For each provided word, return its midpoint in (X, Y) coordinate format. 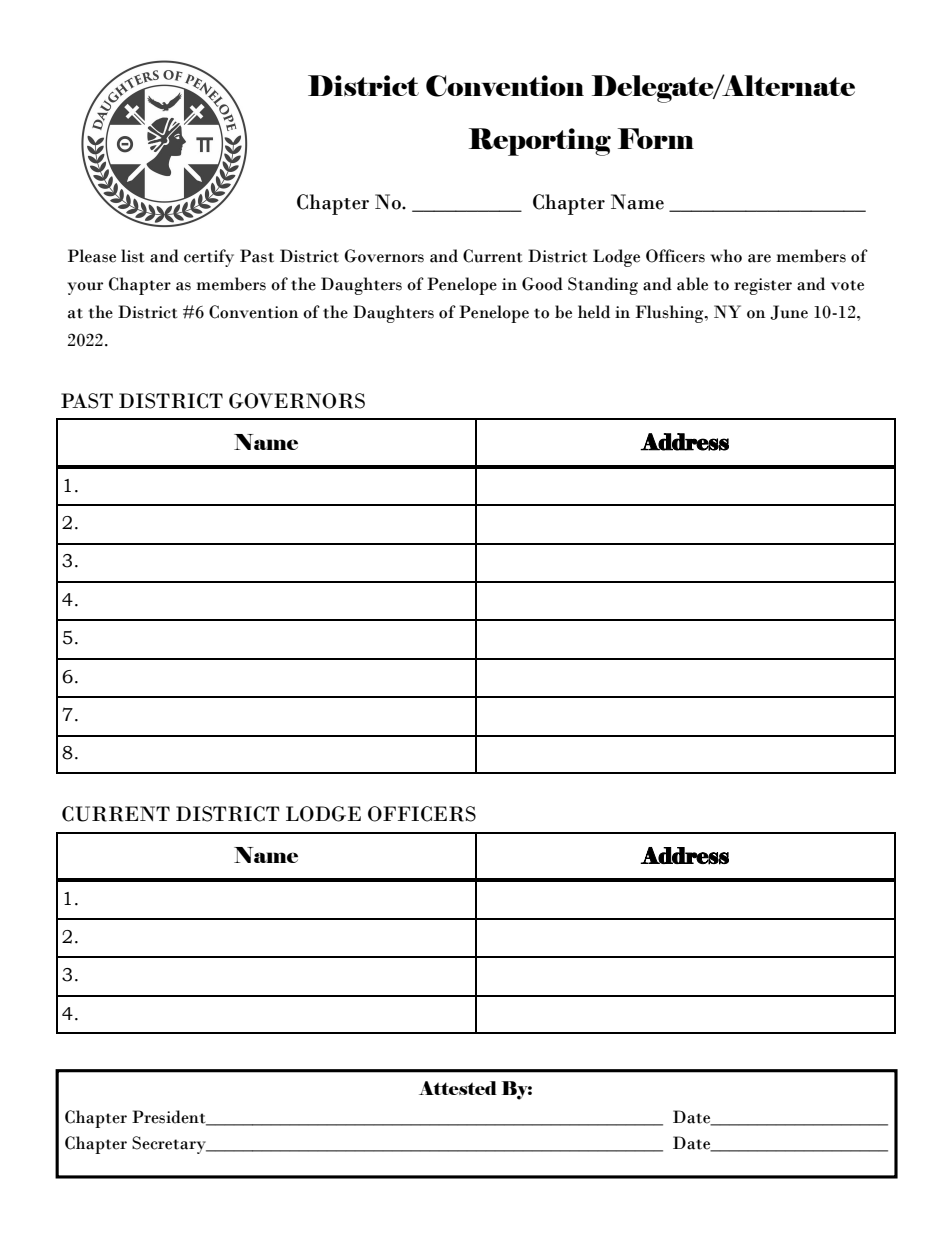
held (594, 312)
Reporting (540, 142)
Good (542, 284)
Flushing (670, 314)
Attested (458, 1088)
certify (209, 258)
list (132, 256)
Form (656, 138)
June (789, 312)
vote (847, 285)
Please (92, 256)
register (763, 286)
